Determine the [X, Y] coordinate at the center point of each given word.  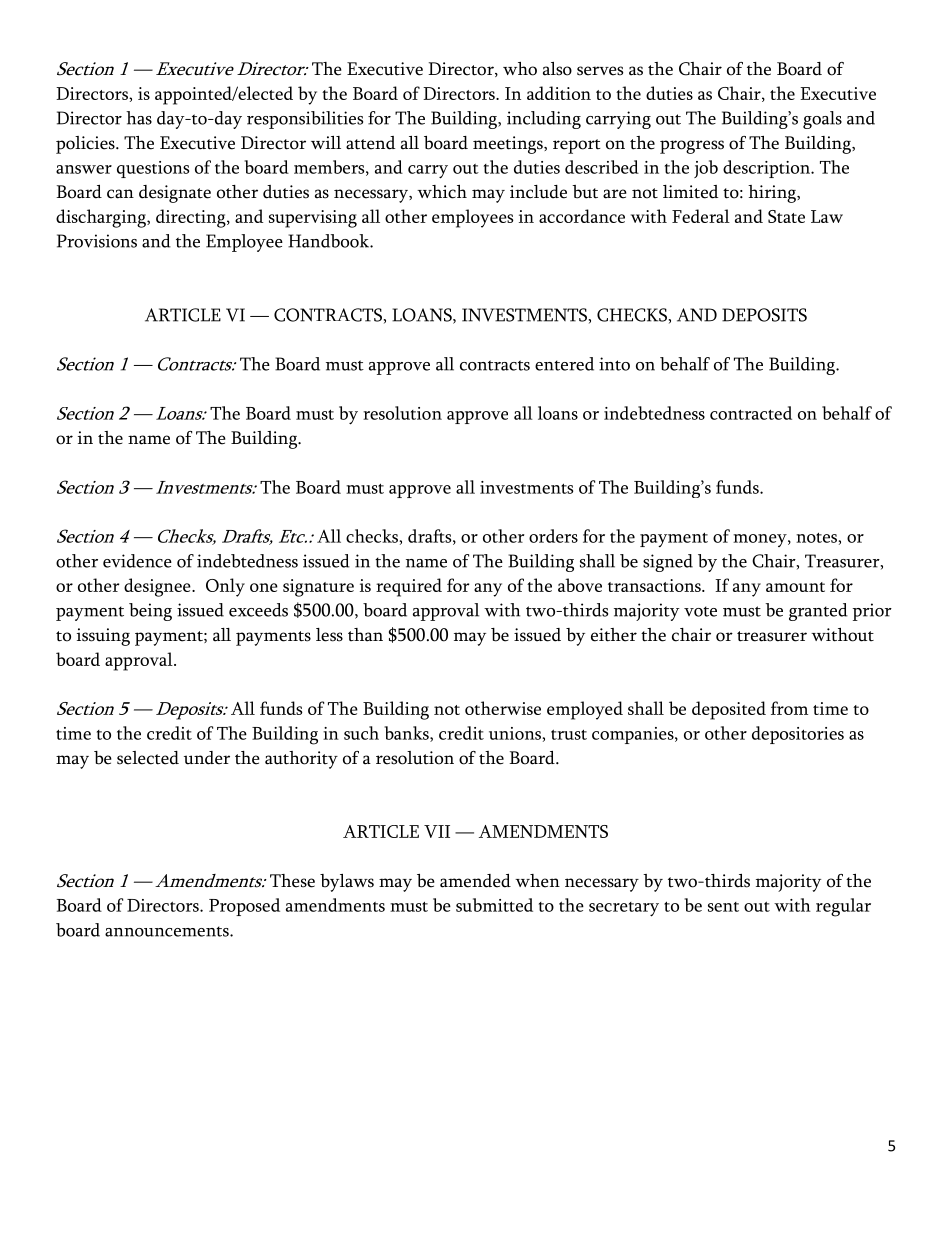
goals [822, 120]
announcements [168, 931]
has [139, 118]
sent [723, 907]
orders [553, 536]
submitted [494, 905]
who [520, 69]
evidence [137, 561]
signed [668, 563]
